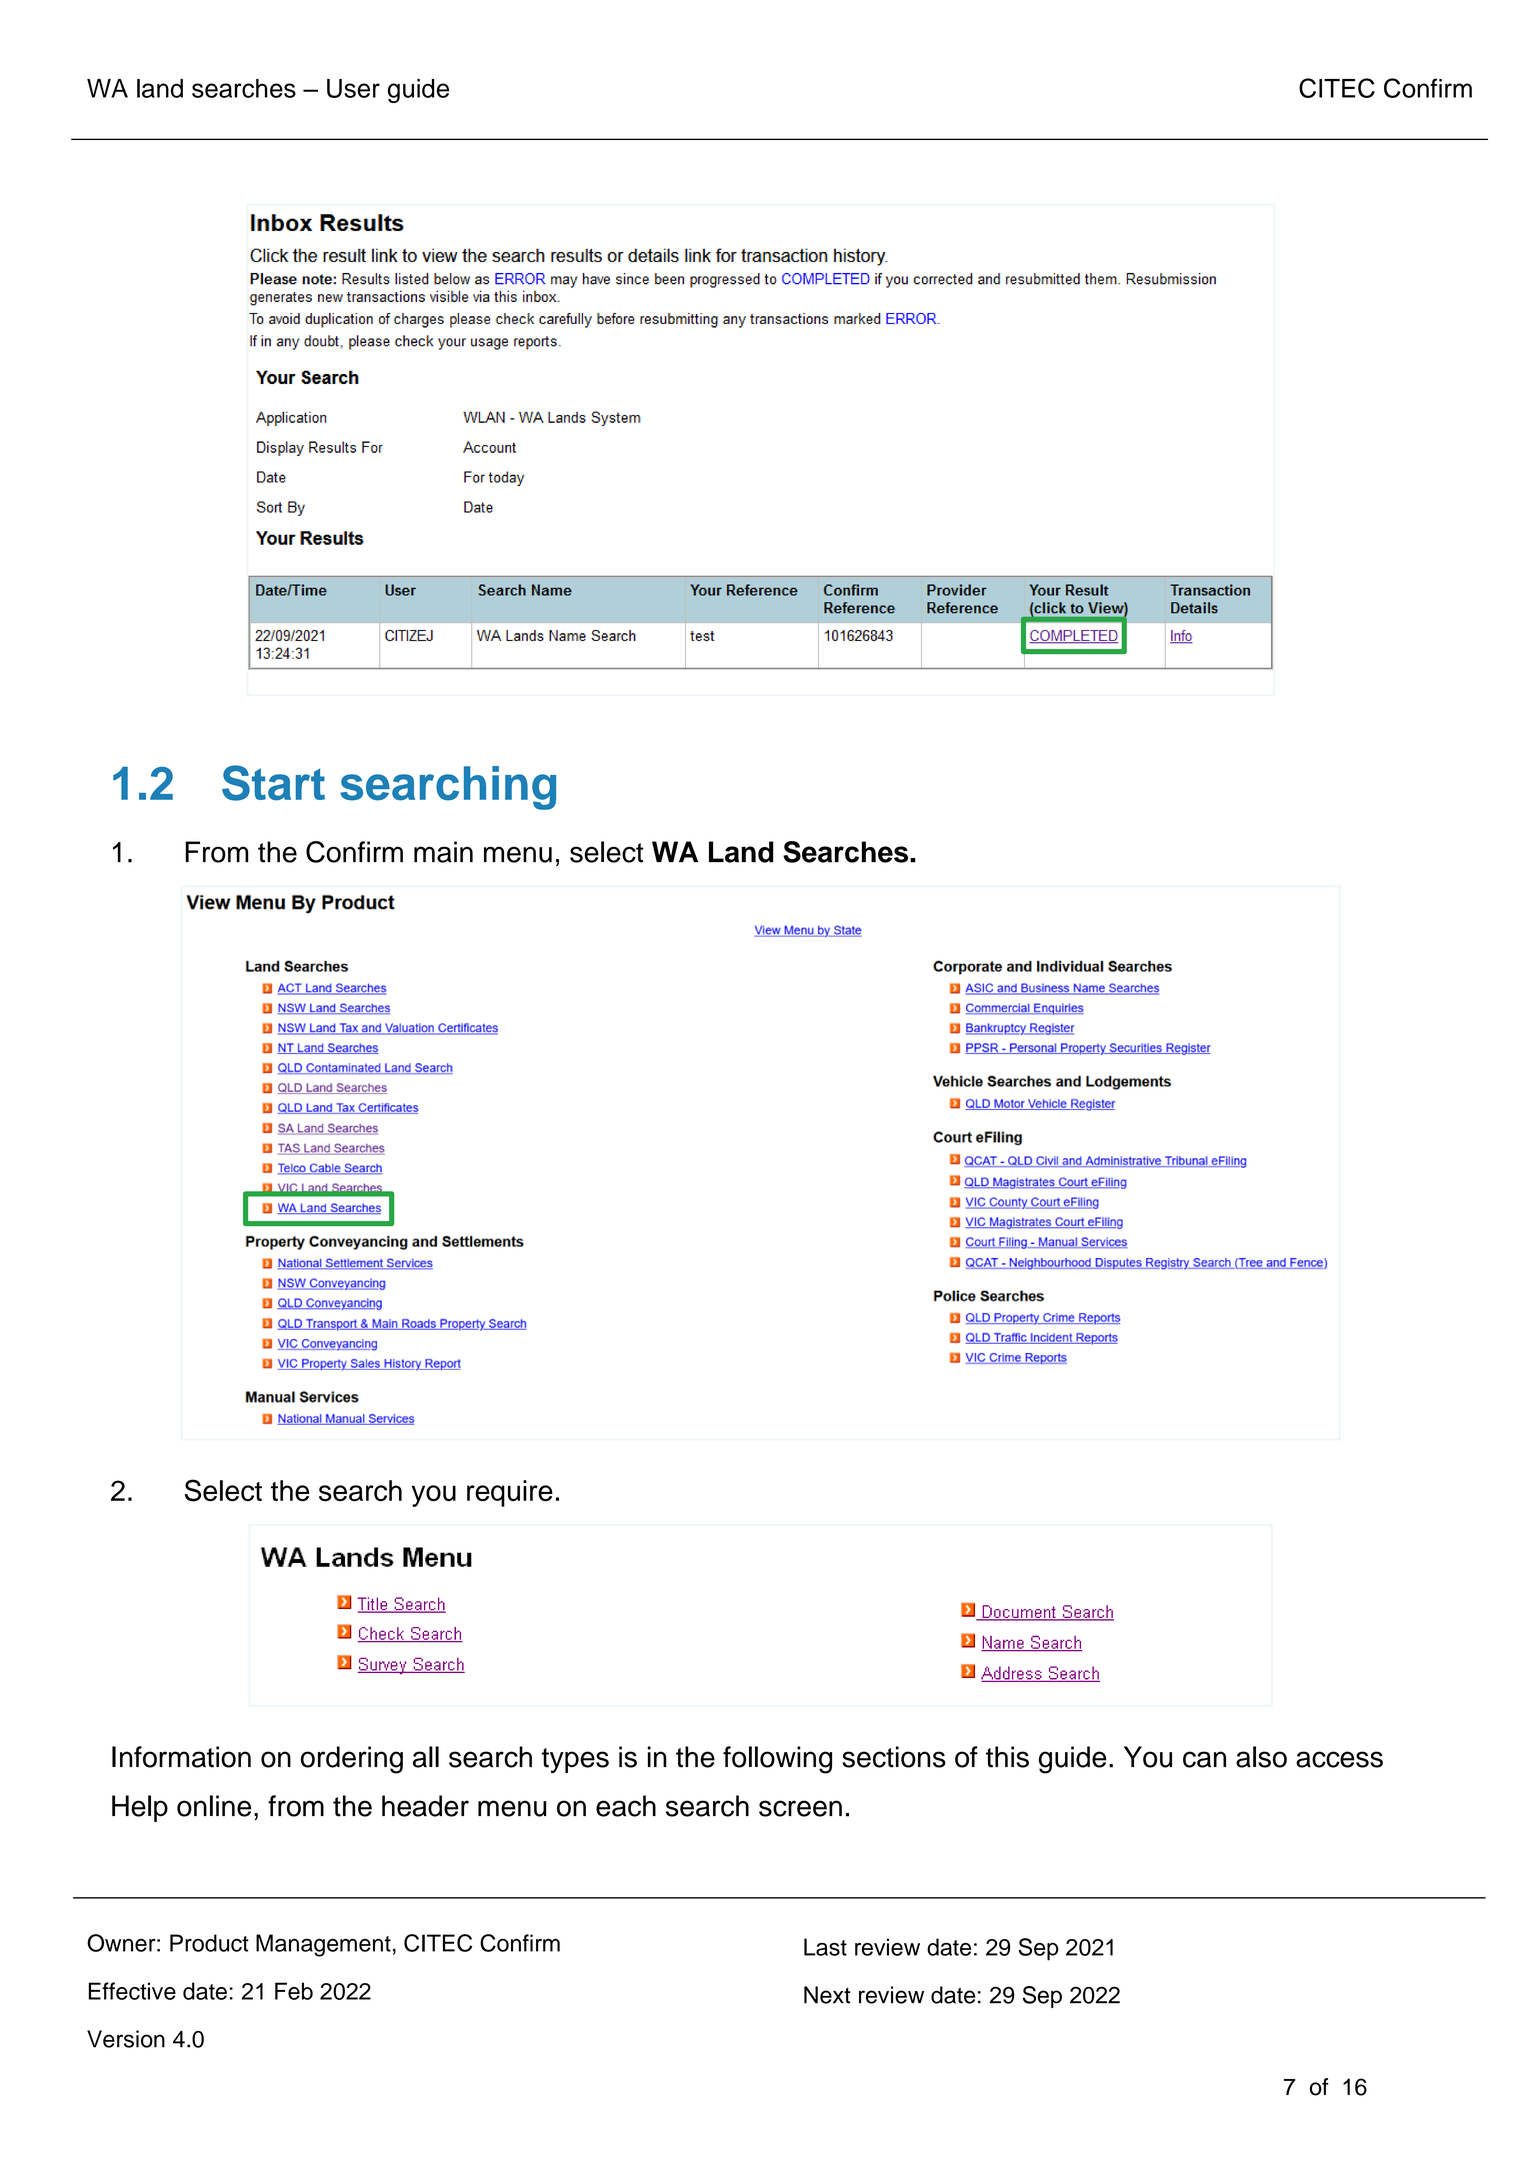 The height and width of the document is (2177, 1539). I want to click on require, so click(510, 1493).
